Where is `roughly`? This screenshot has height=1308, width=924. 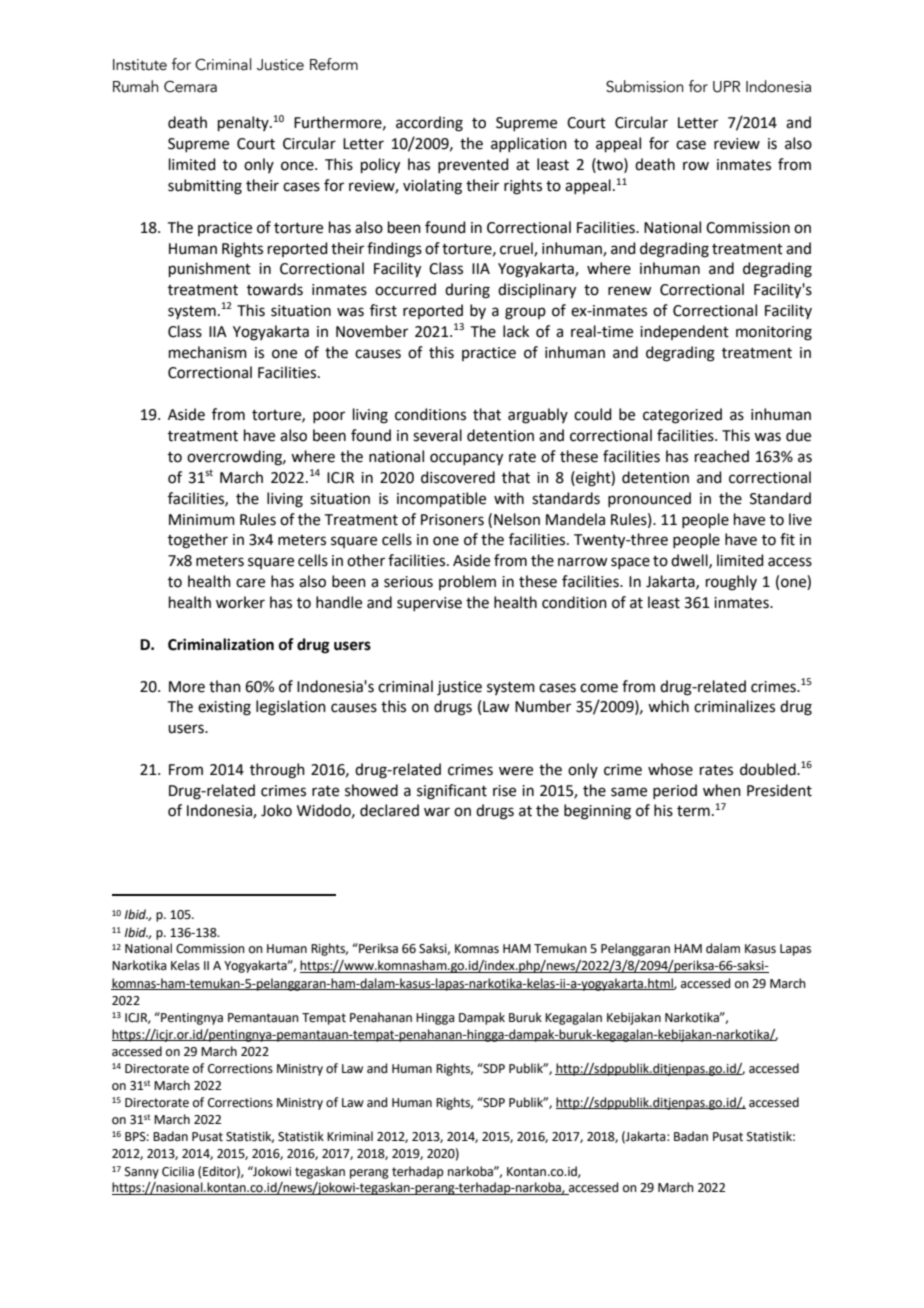 roughly is located at coordinates (731, 583).
